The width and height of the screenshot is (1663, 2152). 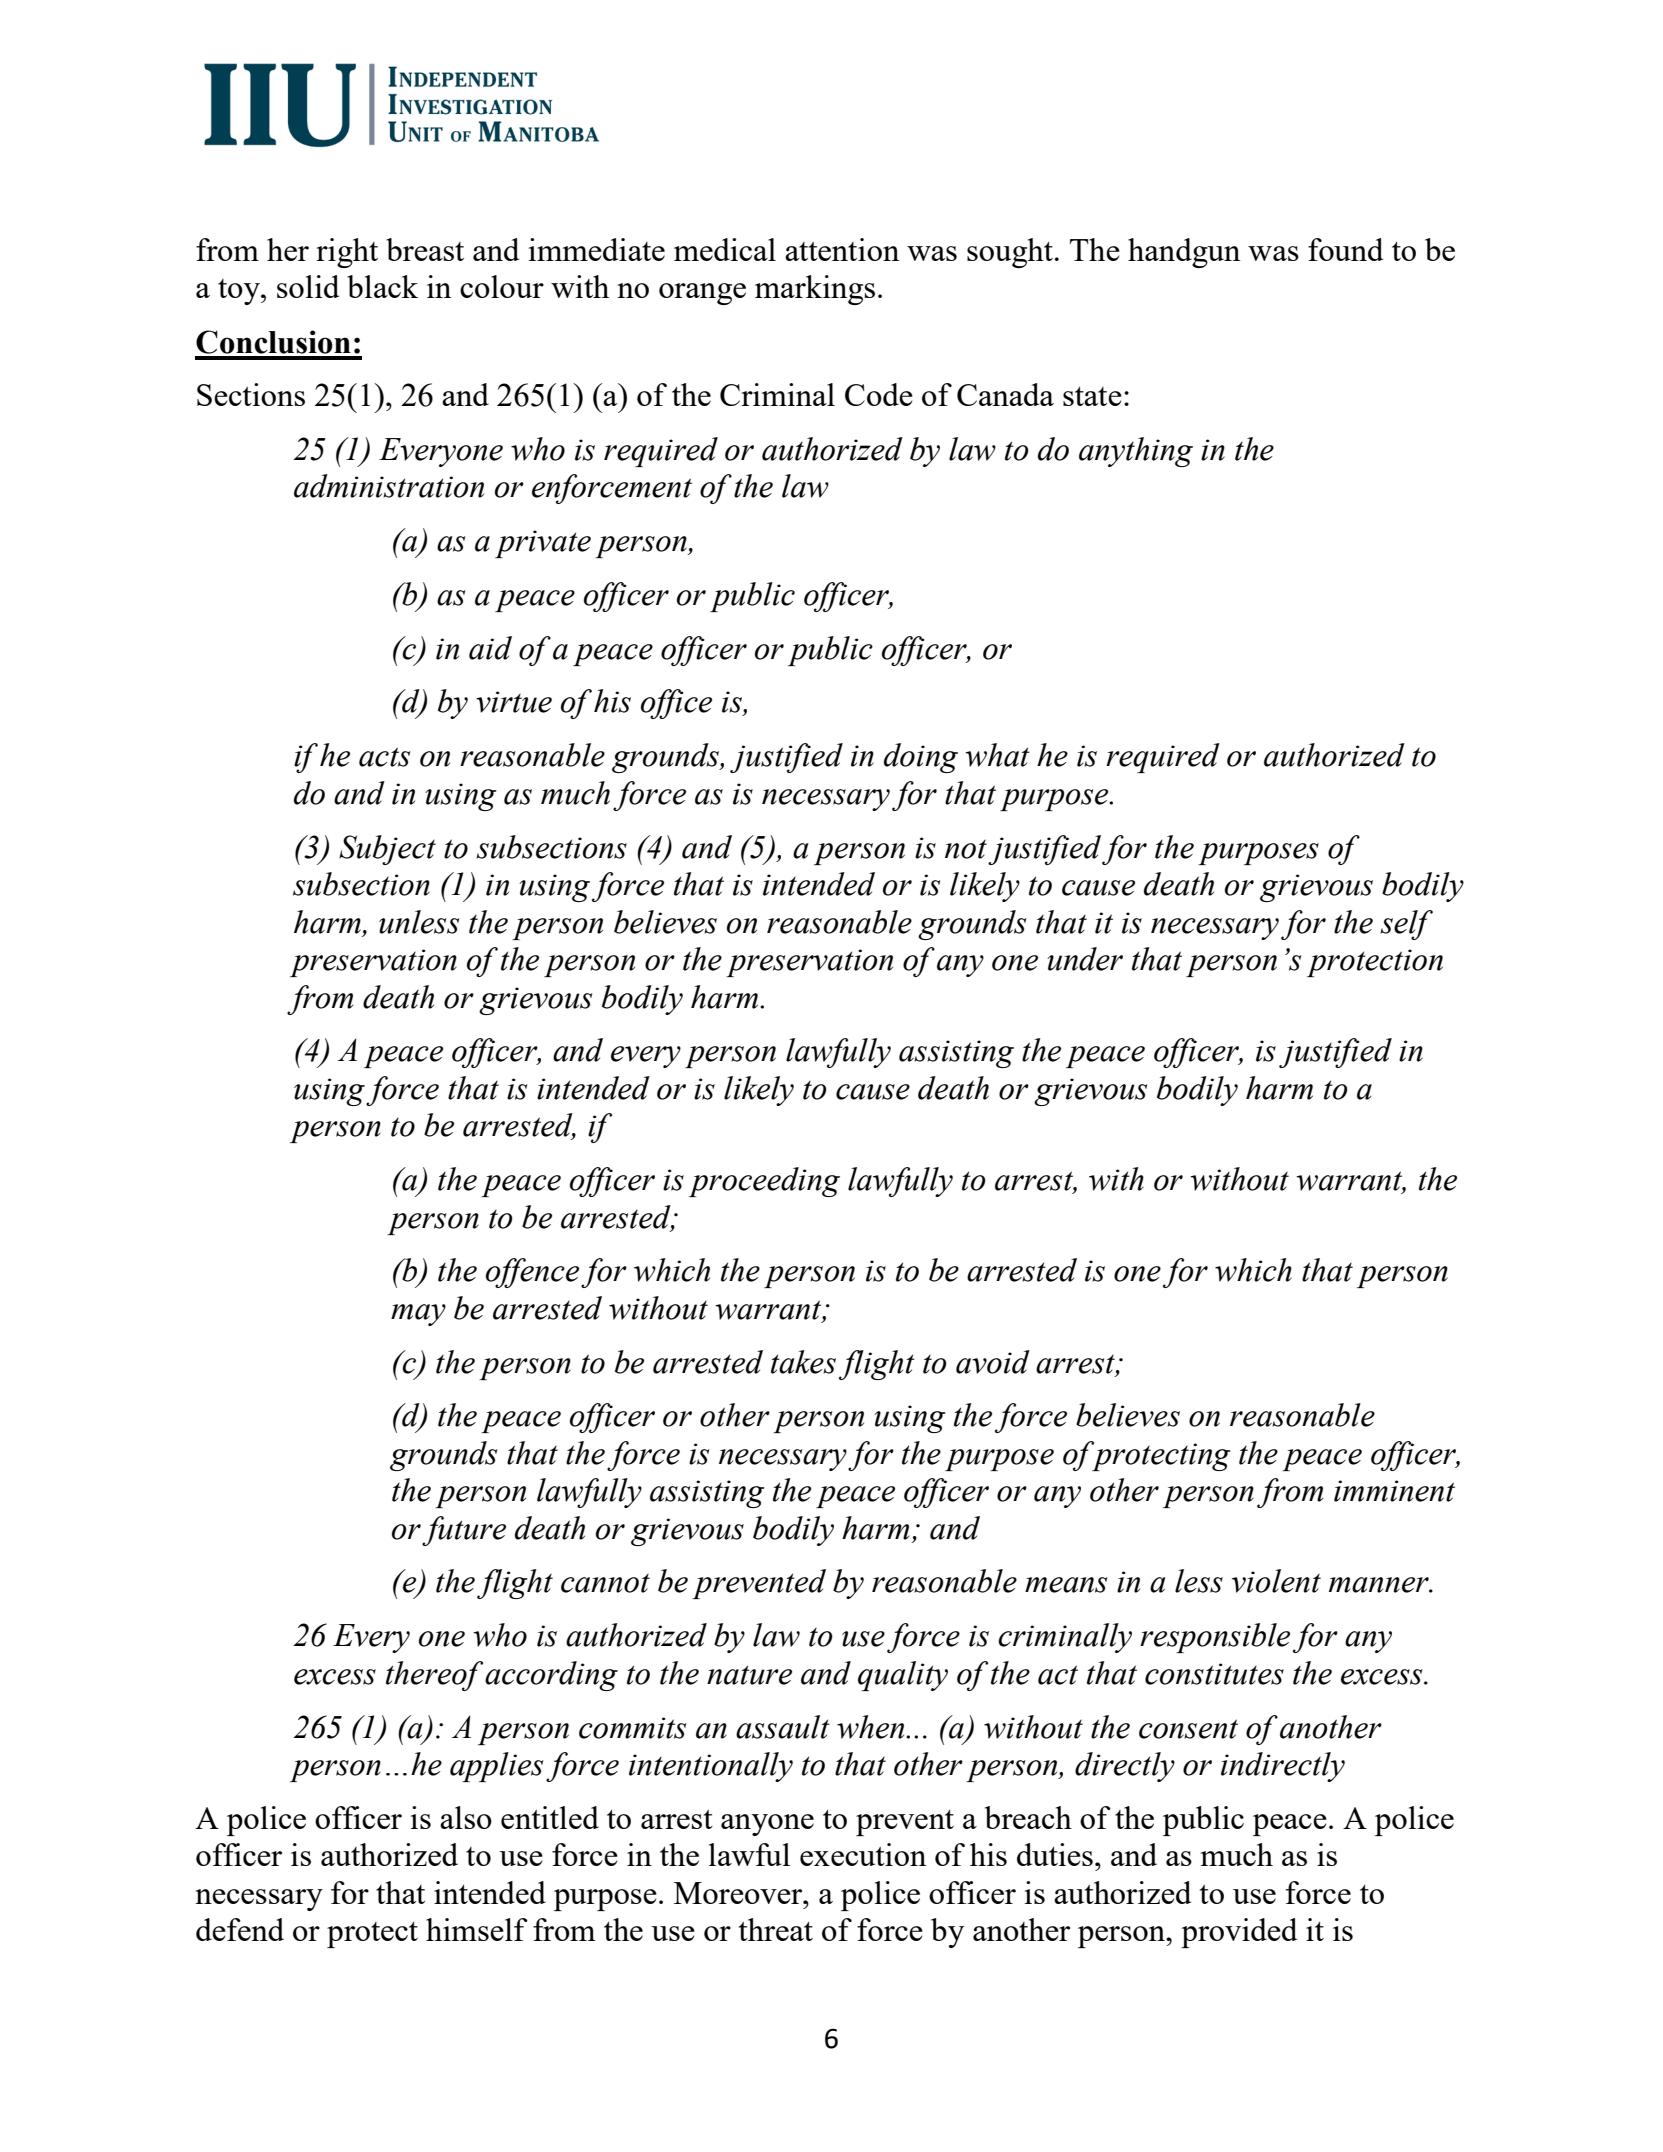 I want to click on what, so click(x=998, y=755).
